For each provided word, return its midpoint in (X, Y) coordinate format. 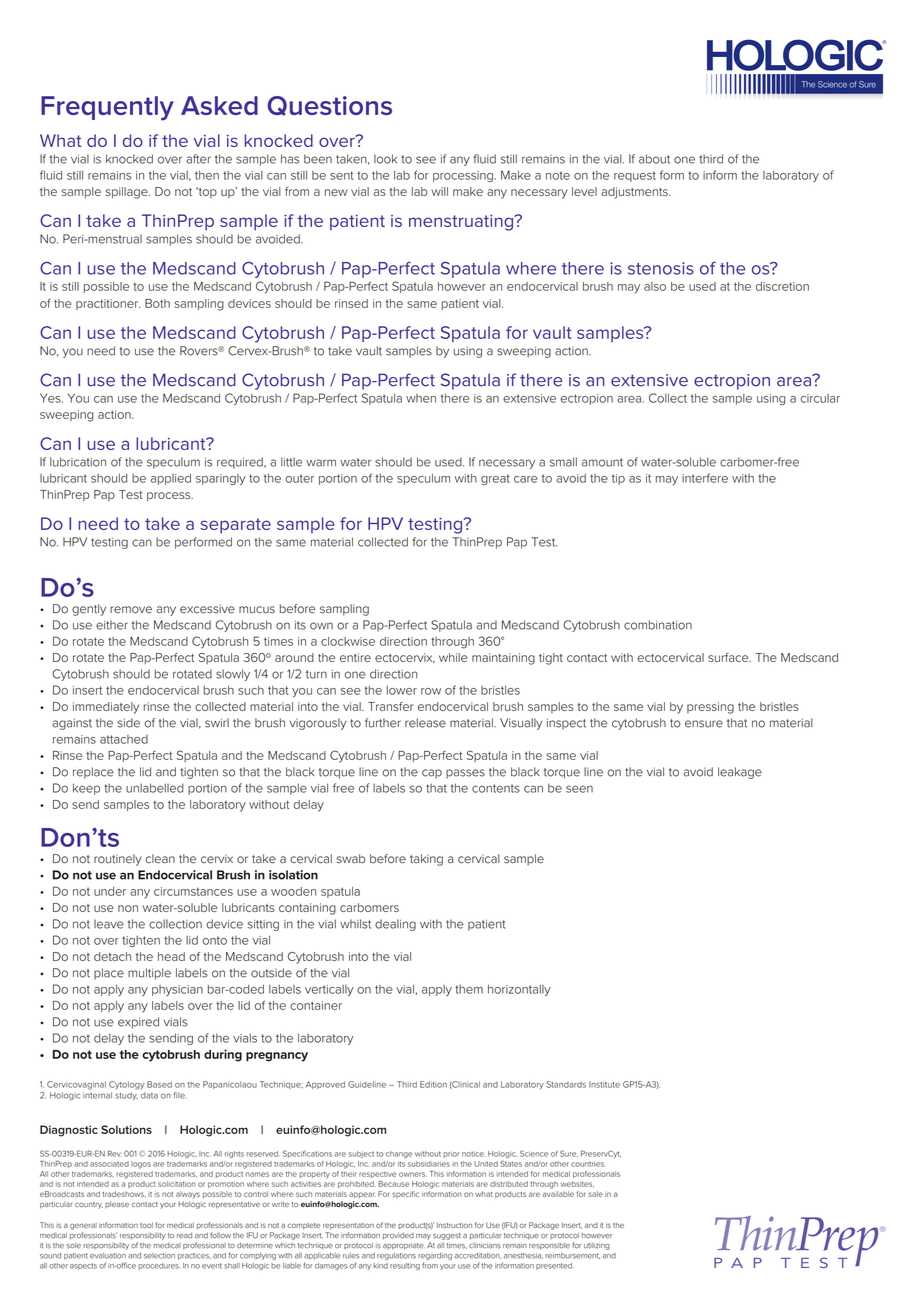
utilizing (597, 1246)
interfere (705, 478)
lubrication (78, 462)
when (421, 398)
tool (146, 1225)
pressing (710, 708)
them (469, 989)
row (431, 691)
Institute (604, 1084)
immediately (106, 708)
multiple (149, 974)
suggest (447, 1236)
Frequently (107, 108)
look (385, 159)
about (654, 159)
